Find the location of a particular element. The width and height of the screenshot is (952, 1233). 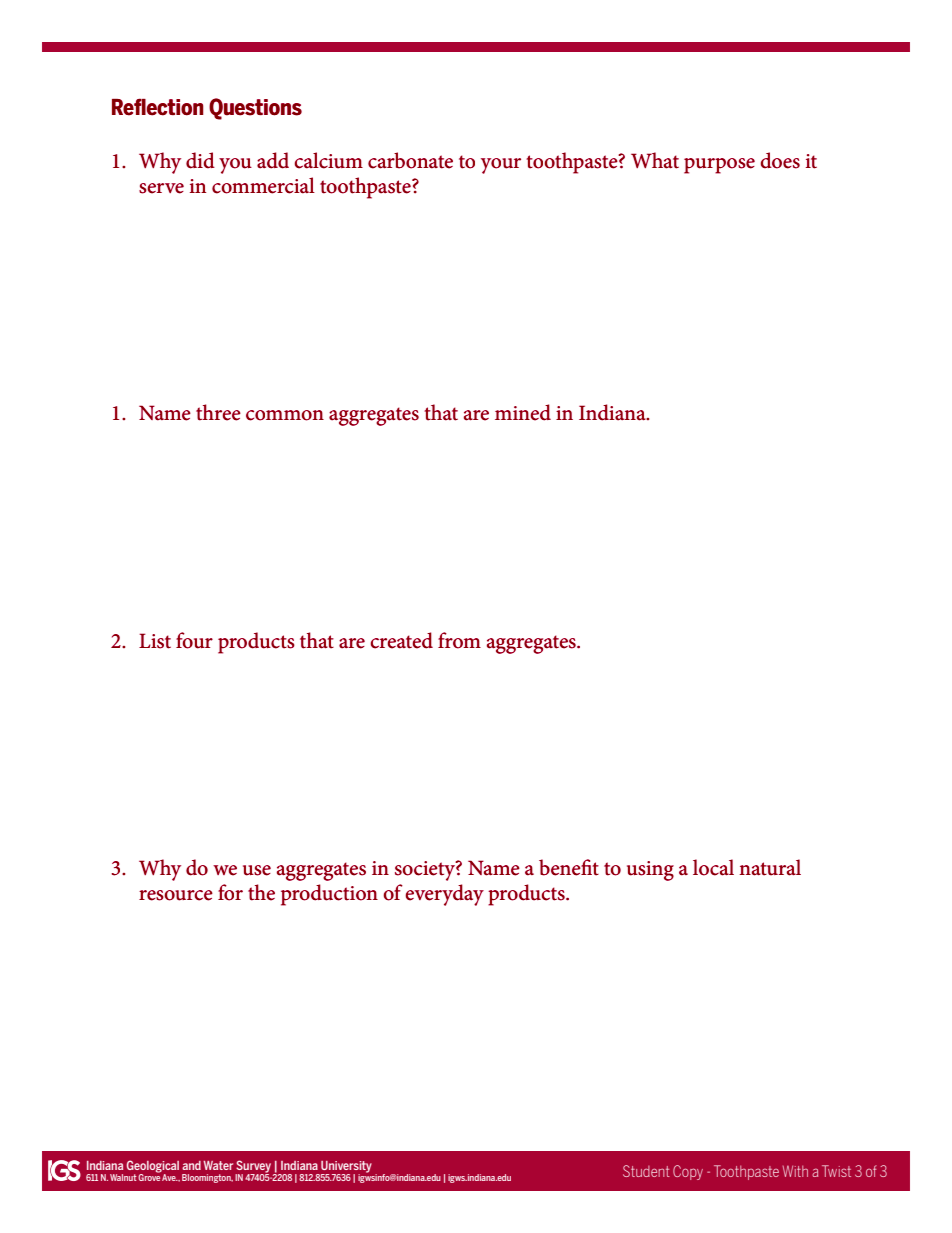

Water is located at coordinates (218, 1165).
